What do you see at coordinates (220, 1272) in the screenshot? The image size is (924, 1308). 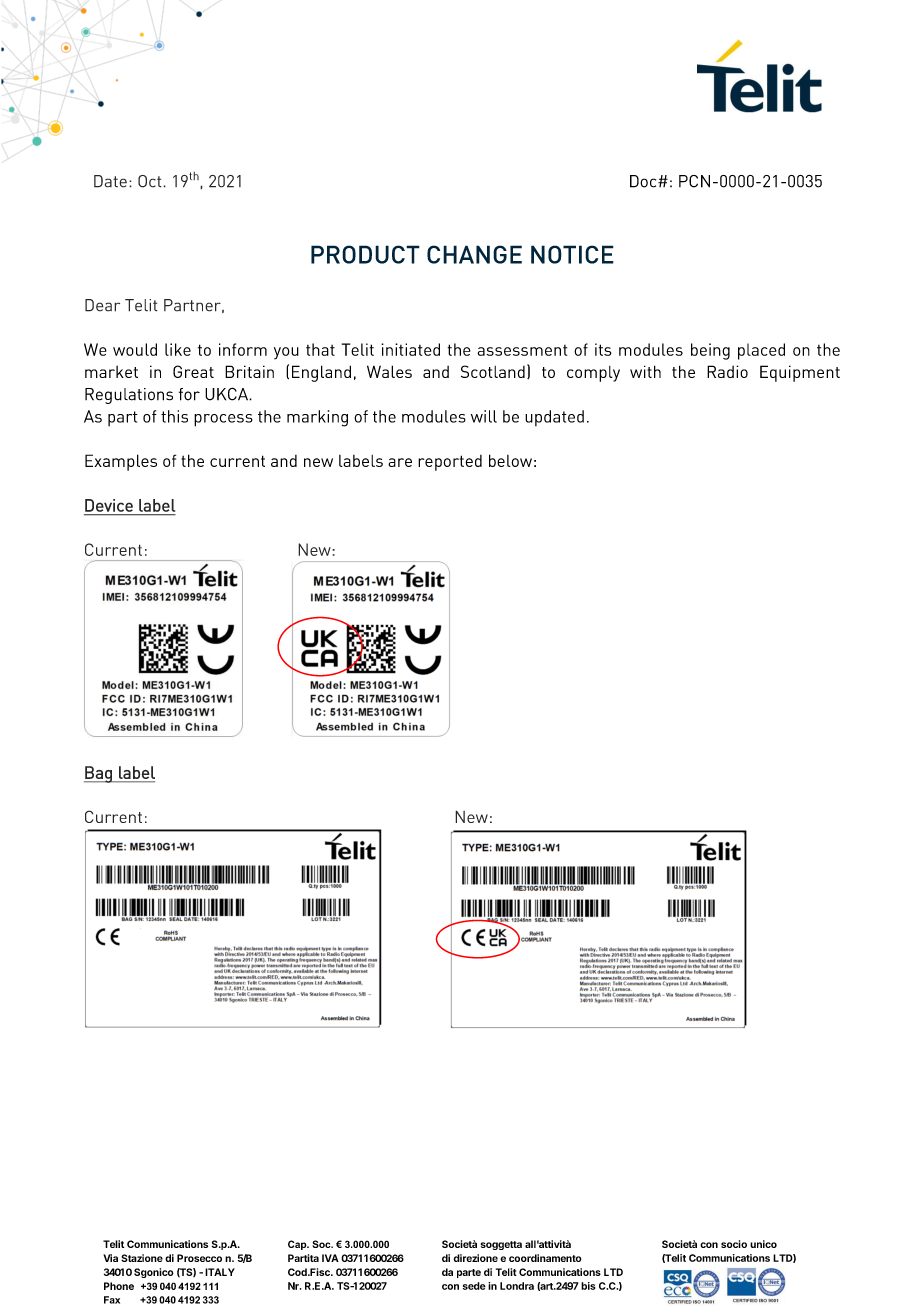 I see `ITALY` at bounding box center [220, 1272].
